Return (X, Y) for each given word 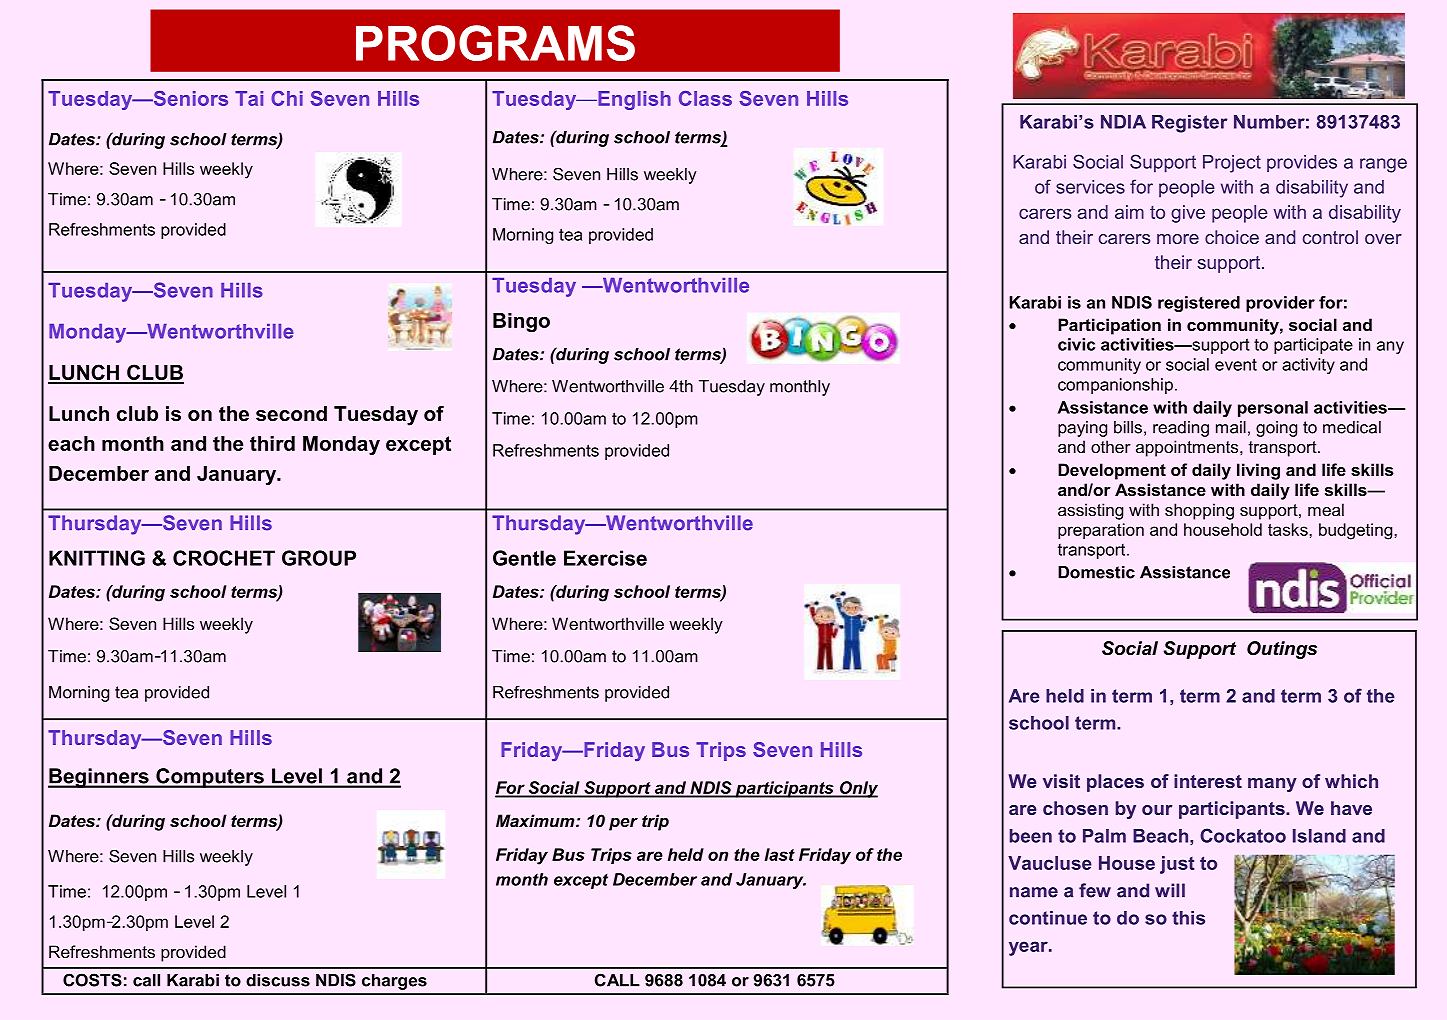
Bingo (521, 322)
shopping (1199, 511)
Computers (210, 778)
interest (1208, 781)
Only (858, 789)
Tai (249, 98)
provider (1280, 304)
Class (705, 98)
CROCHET (224, 558)
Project (1232, 164)
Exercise (605, 558)
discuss (278, 980)
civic (1076, 344)
